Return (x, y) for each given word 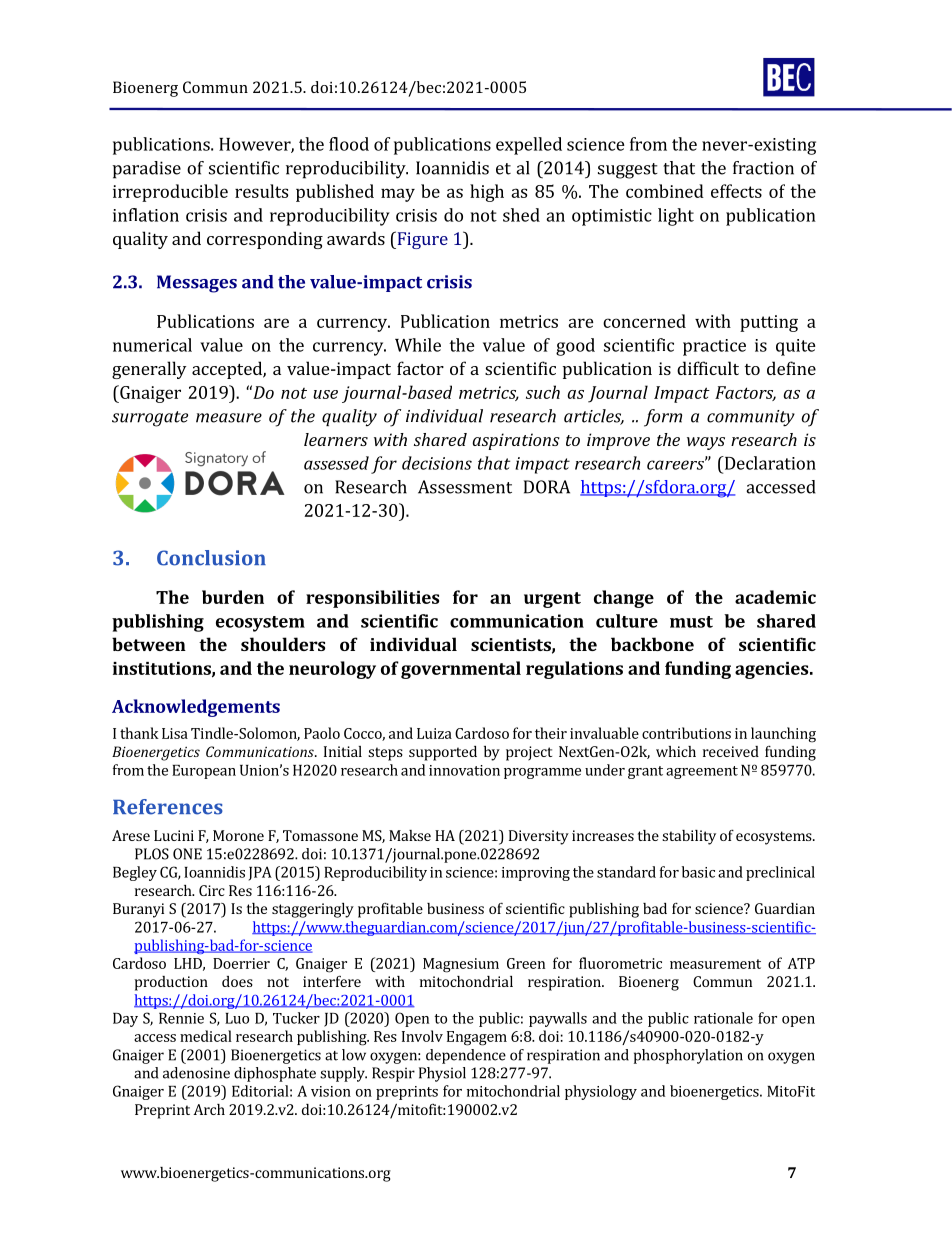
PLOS (152, 854)
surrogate (150, 419)
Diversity (539, 837)
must (691, 622)
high (487, 193)
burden (233, 597)
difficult (708, 368)
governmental (461, 670)
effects (736, 191)
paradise (147, 170)
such (543, 392)
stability (689, 837)
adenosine (196, 1073)
